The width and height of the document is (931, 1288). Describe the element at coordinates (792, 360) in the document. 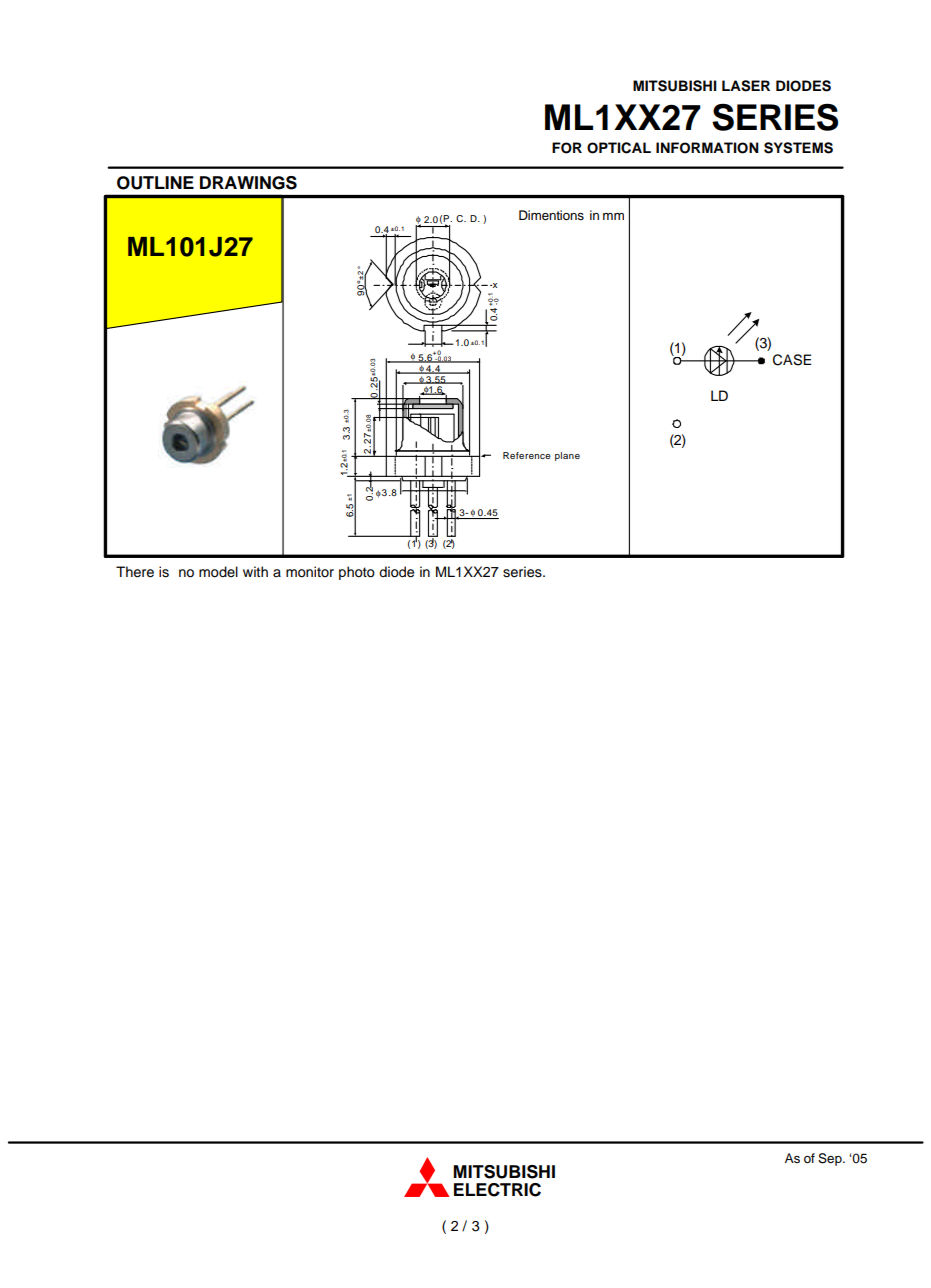

I see `CASE` at that location.
